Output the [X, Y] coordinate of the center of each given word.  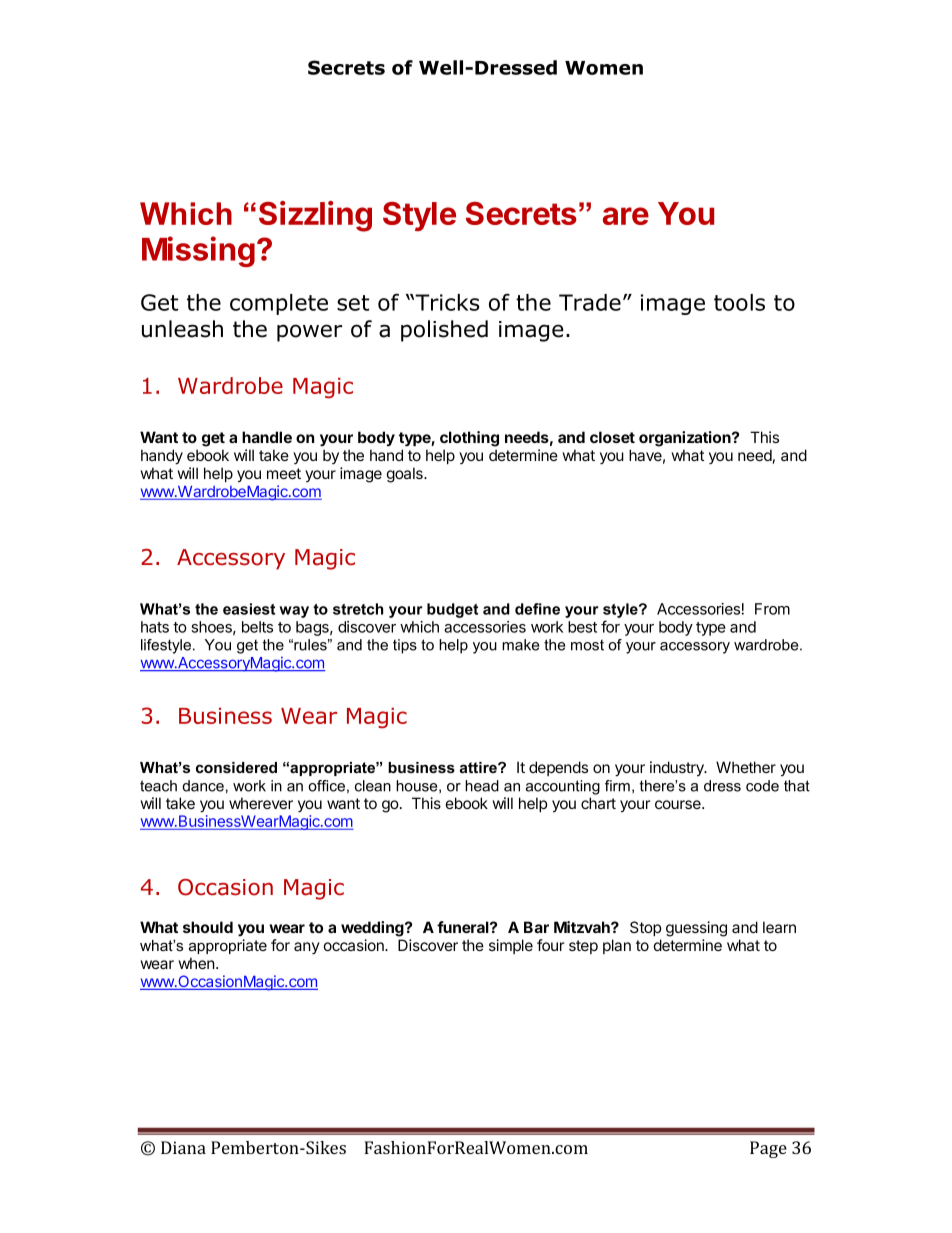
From [772, 609]
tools [739, 302]
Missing [198, 251]
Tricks [446, 302]
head [482, 786]
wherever [261, 803]
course [679, 804]
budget [452, 610]
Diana [183, 1147]
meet [284, 473]
